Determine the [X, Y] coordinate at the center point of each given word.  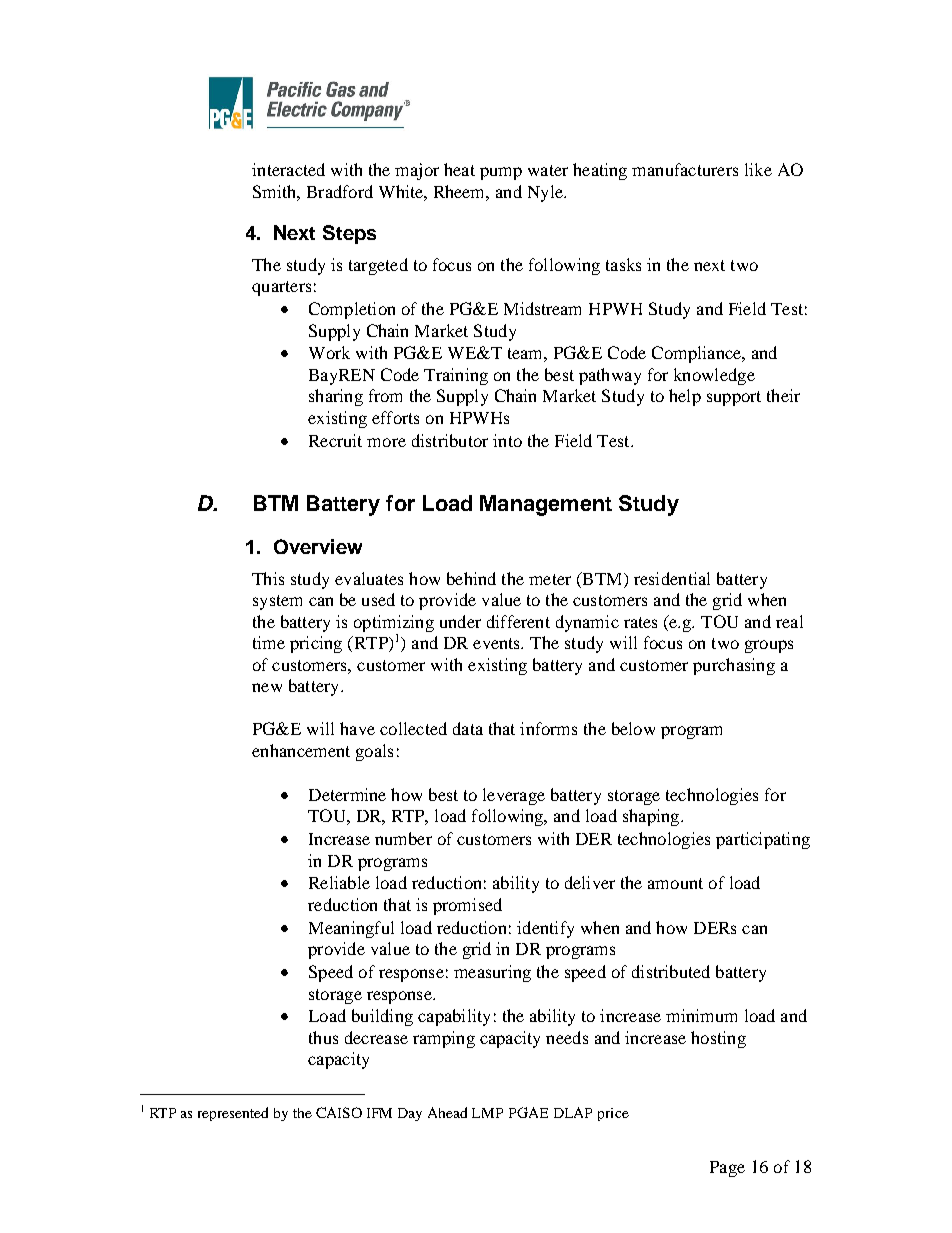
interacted [288, 169]
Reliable [339, 882]
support [734, 398]
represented [233, 1114]
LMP [487, 1113]
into [507, 440]
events [498, 643]
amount [675, 883]
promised [467, 906]
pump [501, 173]
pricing [316, 644]
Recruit [335, 440]
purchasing [734, 666]
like [758, 169]
